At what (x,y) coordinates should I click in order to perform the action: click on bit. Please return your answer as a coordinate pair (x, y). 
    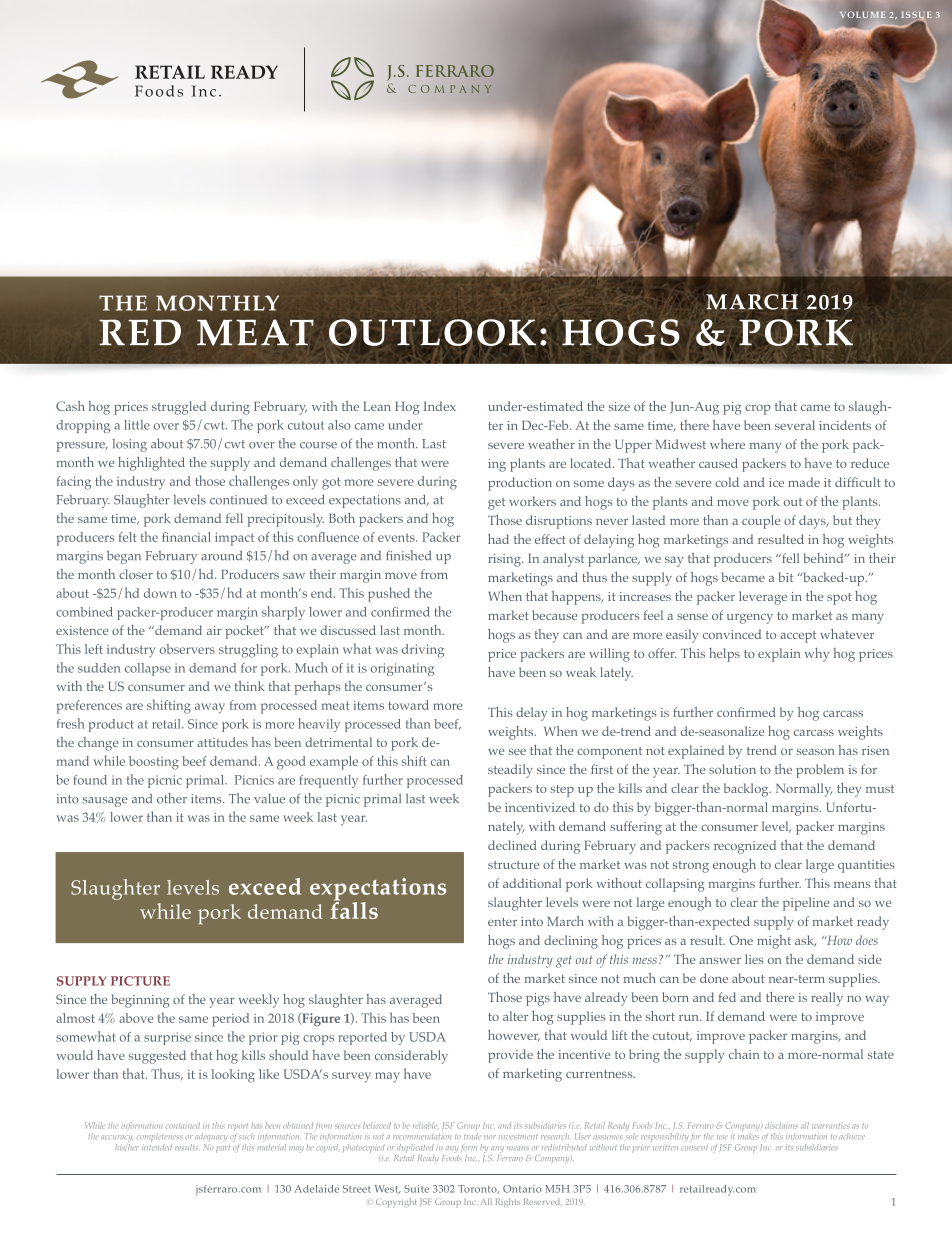
    Looking at the image, I should click on (786, 577).
